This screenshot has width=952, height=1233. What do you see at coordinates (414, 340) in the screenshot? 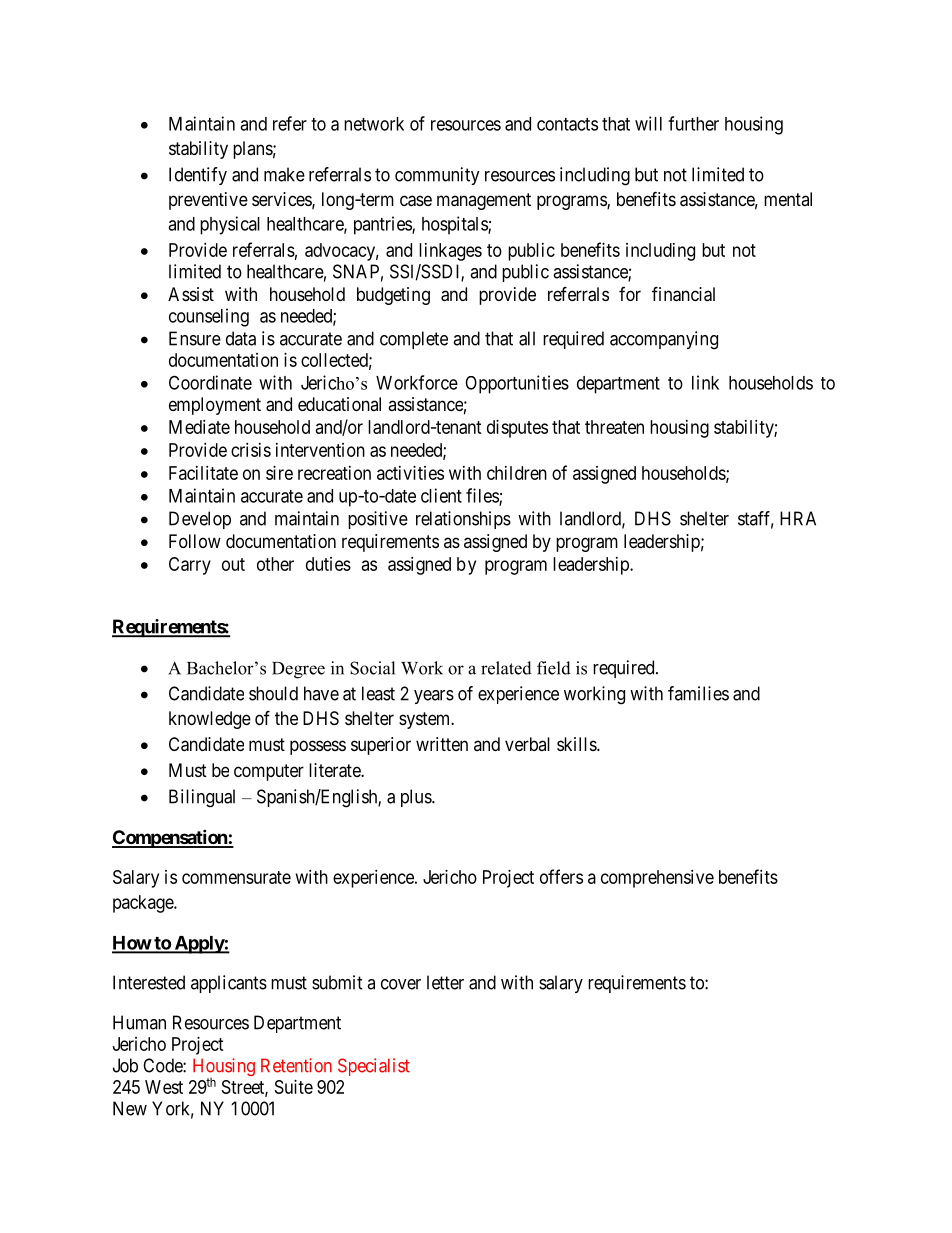
I see `complete` at bounding box center [414, 340].
